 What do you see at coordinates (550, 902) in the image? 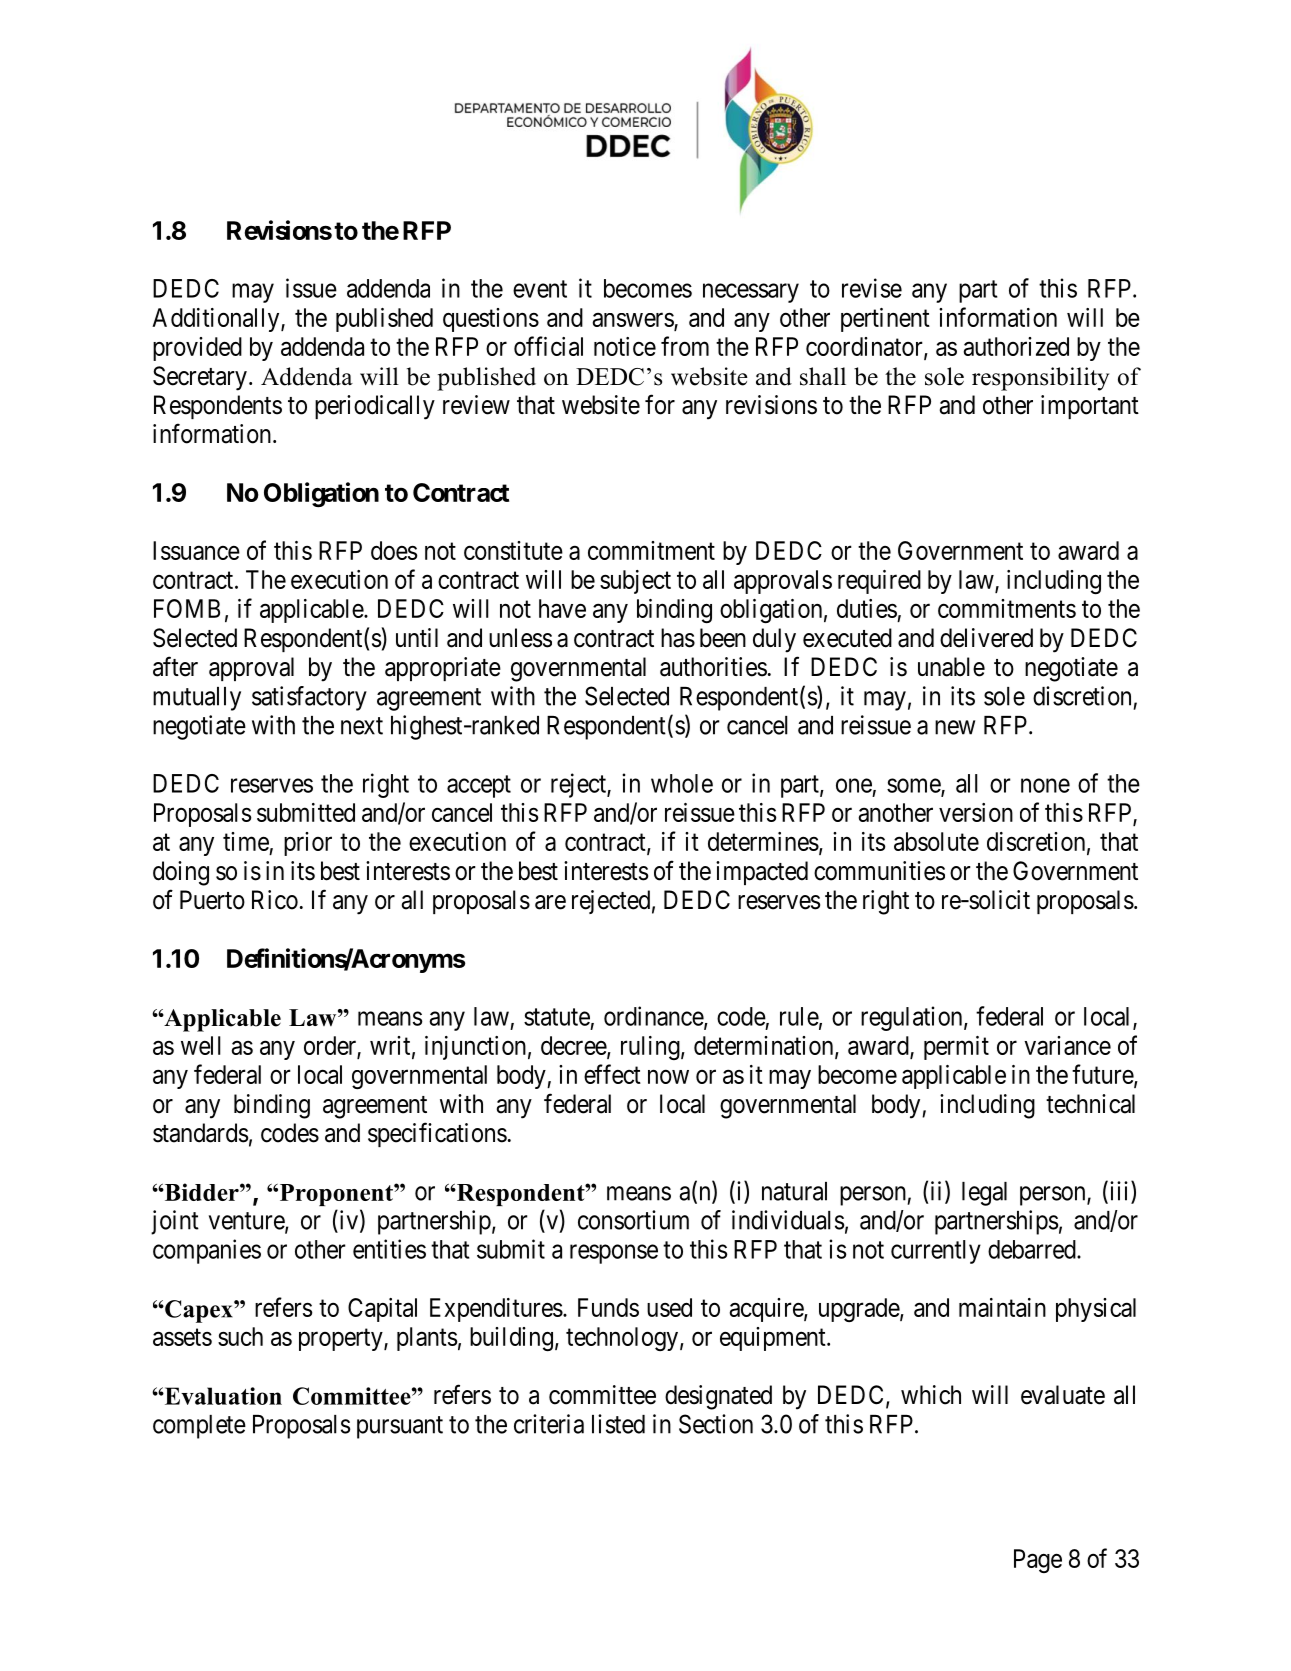
I see `are` at bounding box center [550, 902].
